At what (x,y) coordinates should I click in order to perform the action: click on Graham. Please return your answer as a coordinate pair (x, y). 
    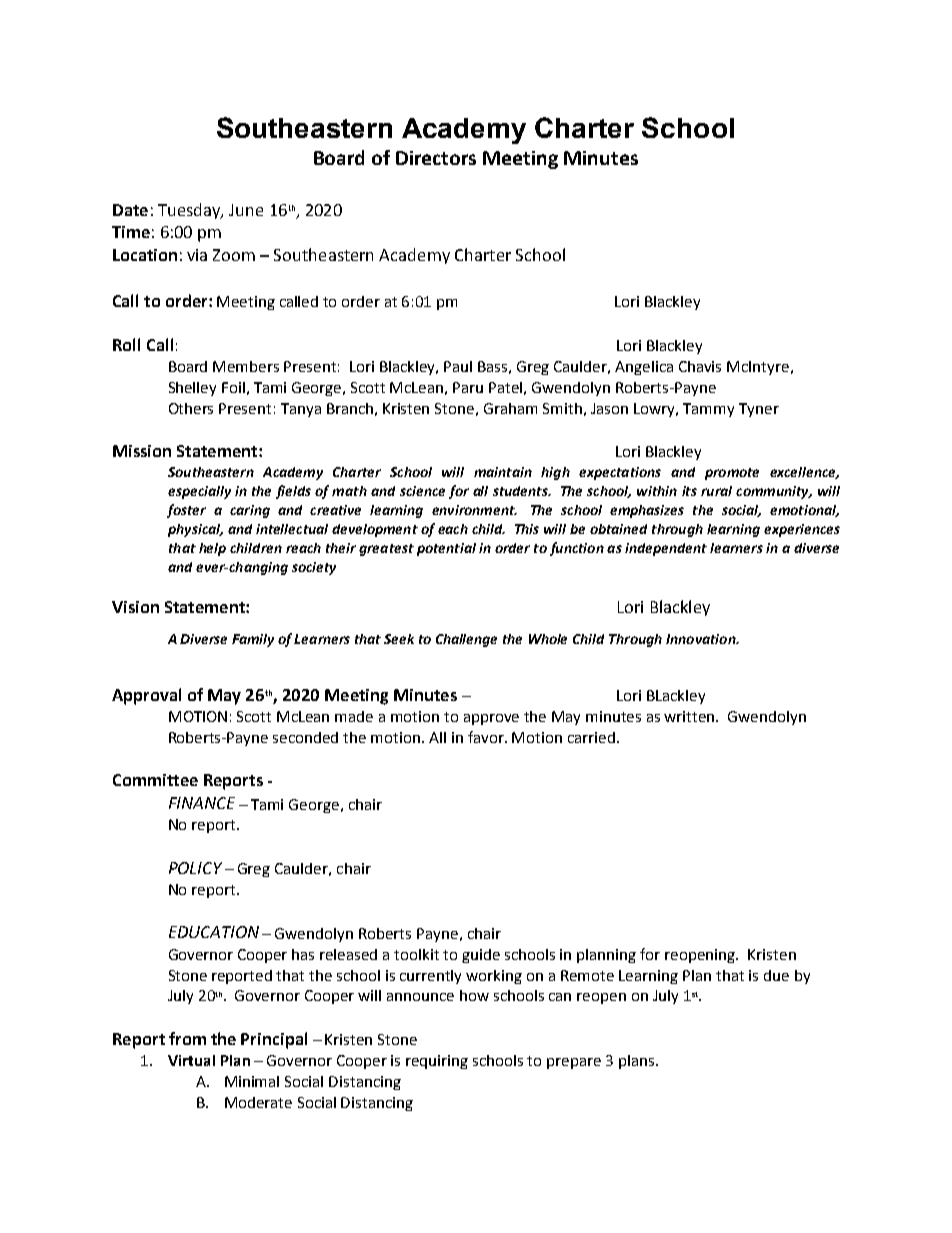
    Looking at the image, I should click on (510, 408).
